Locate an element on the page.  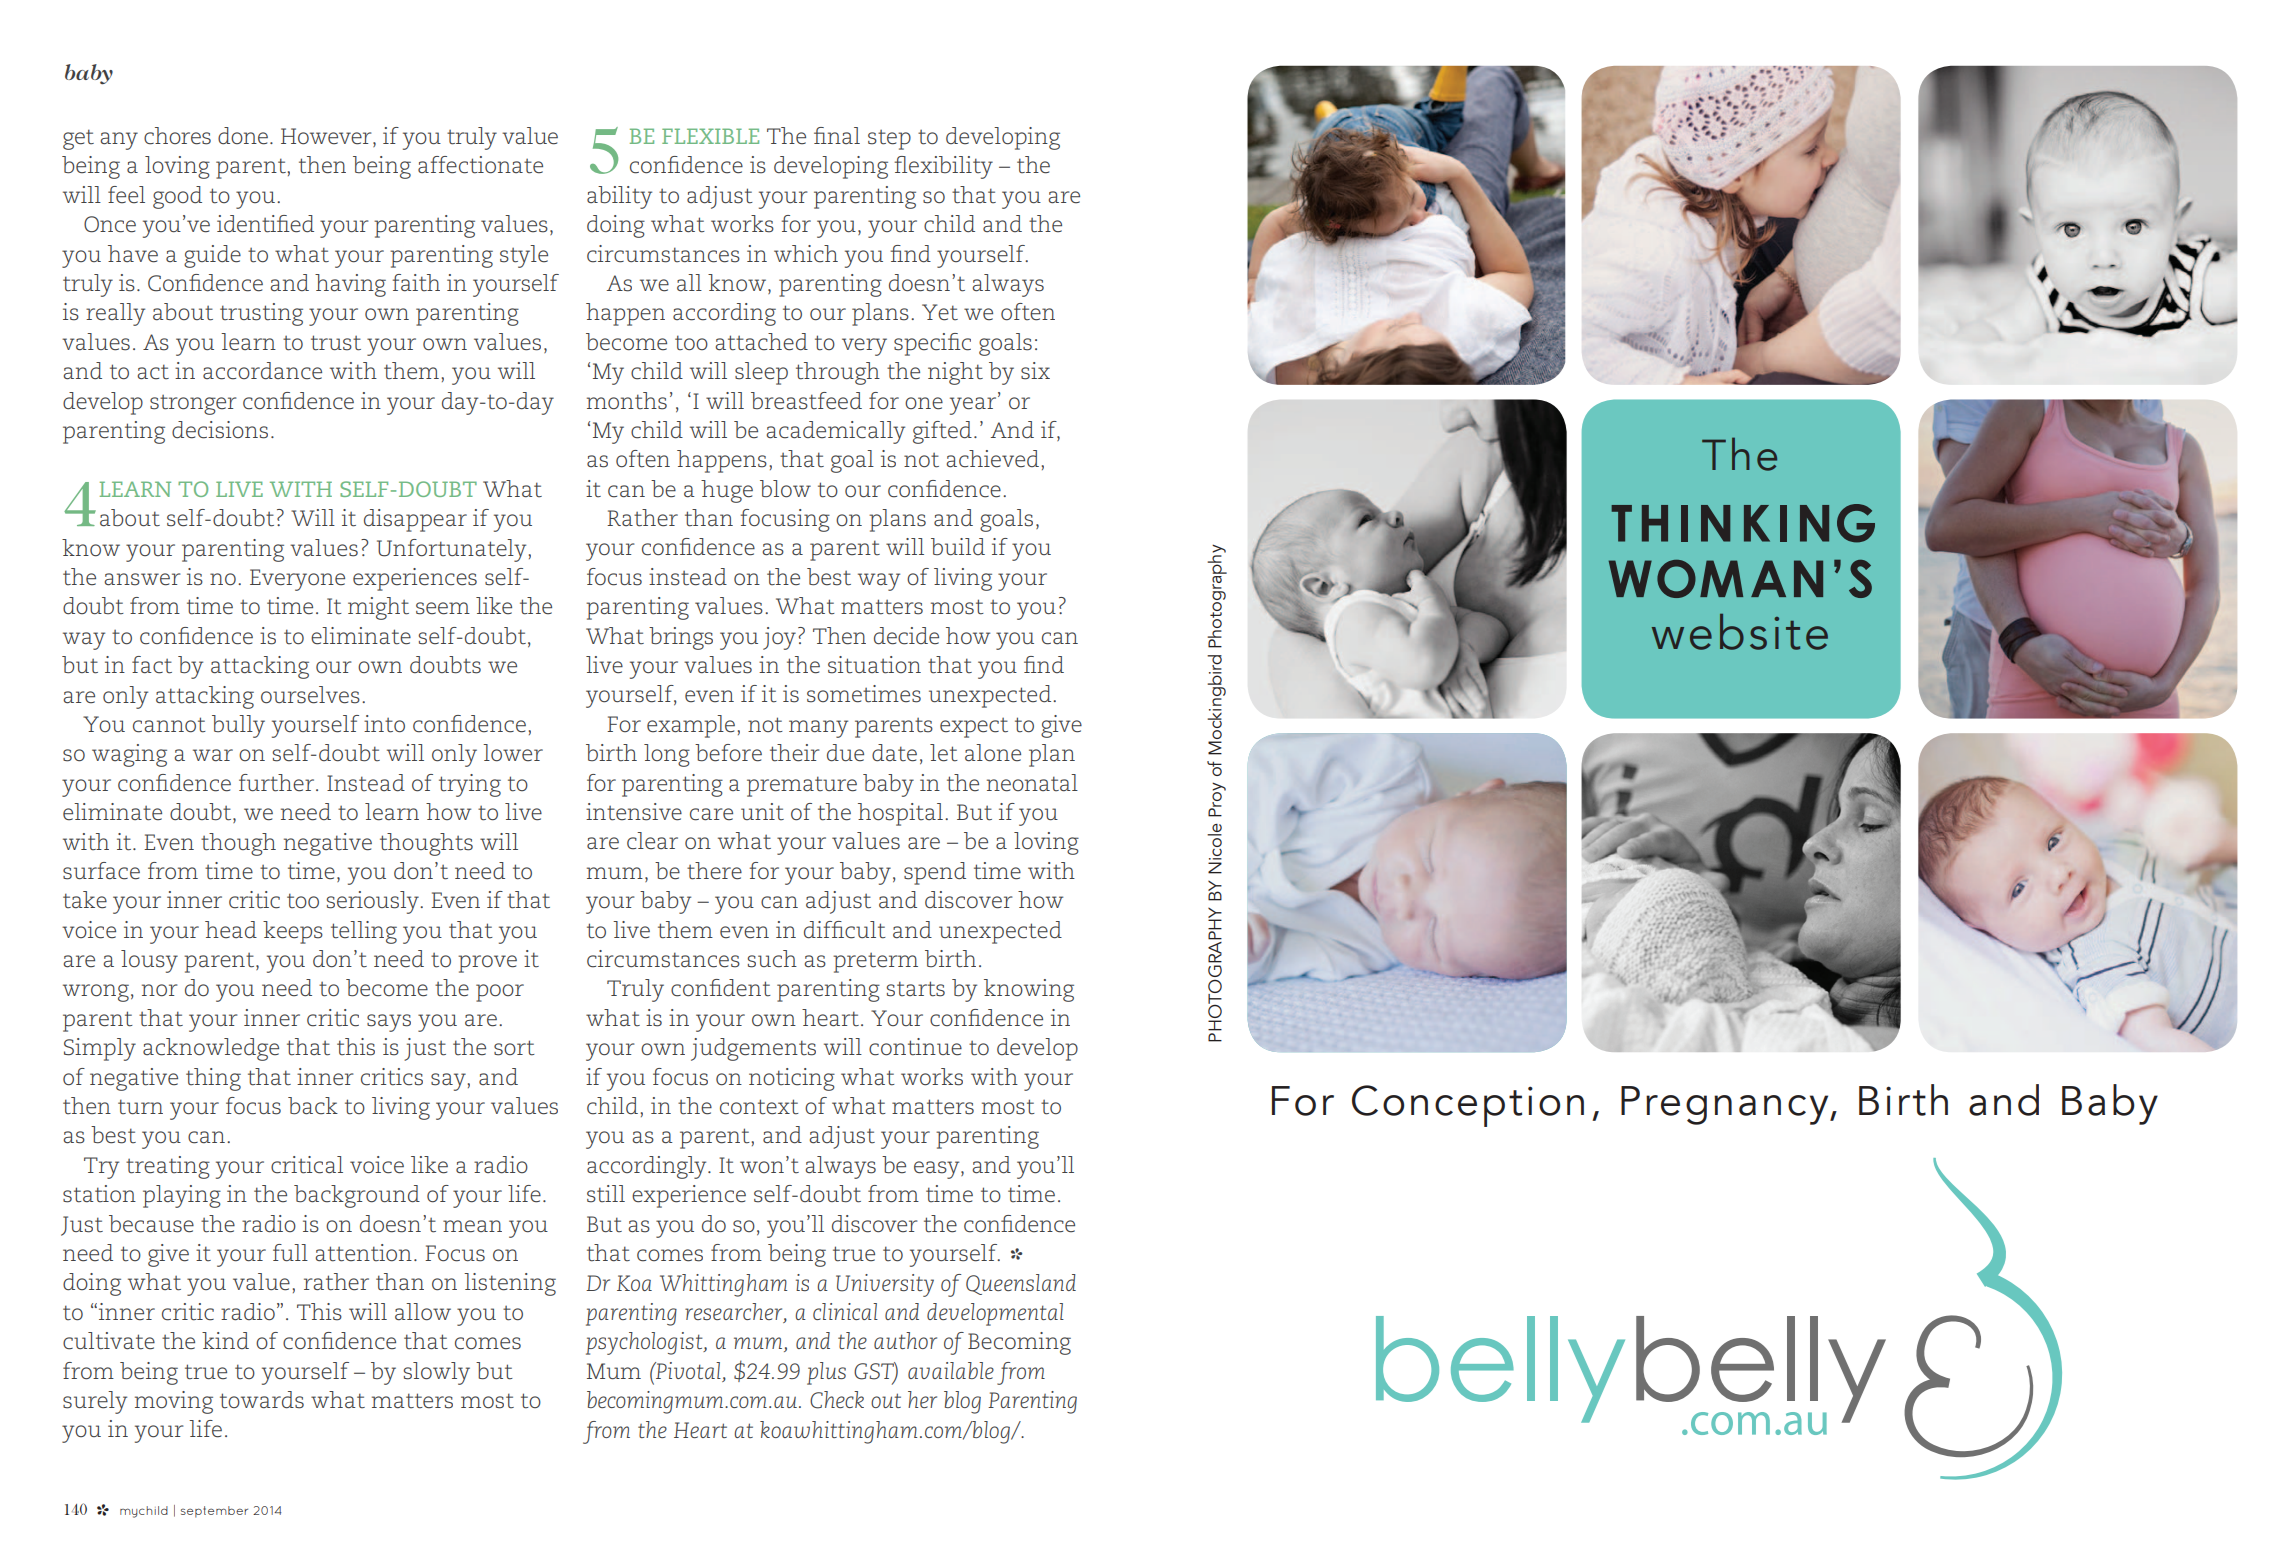
thing is located at coordinates (213, 1079).
